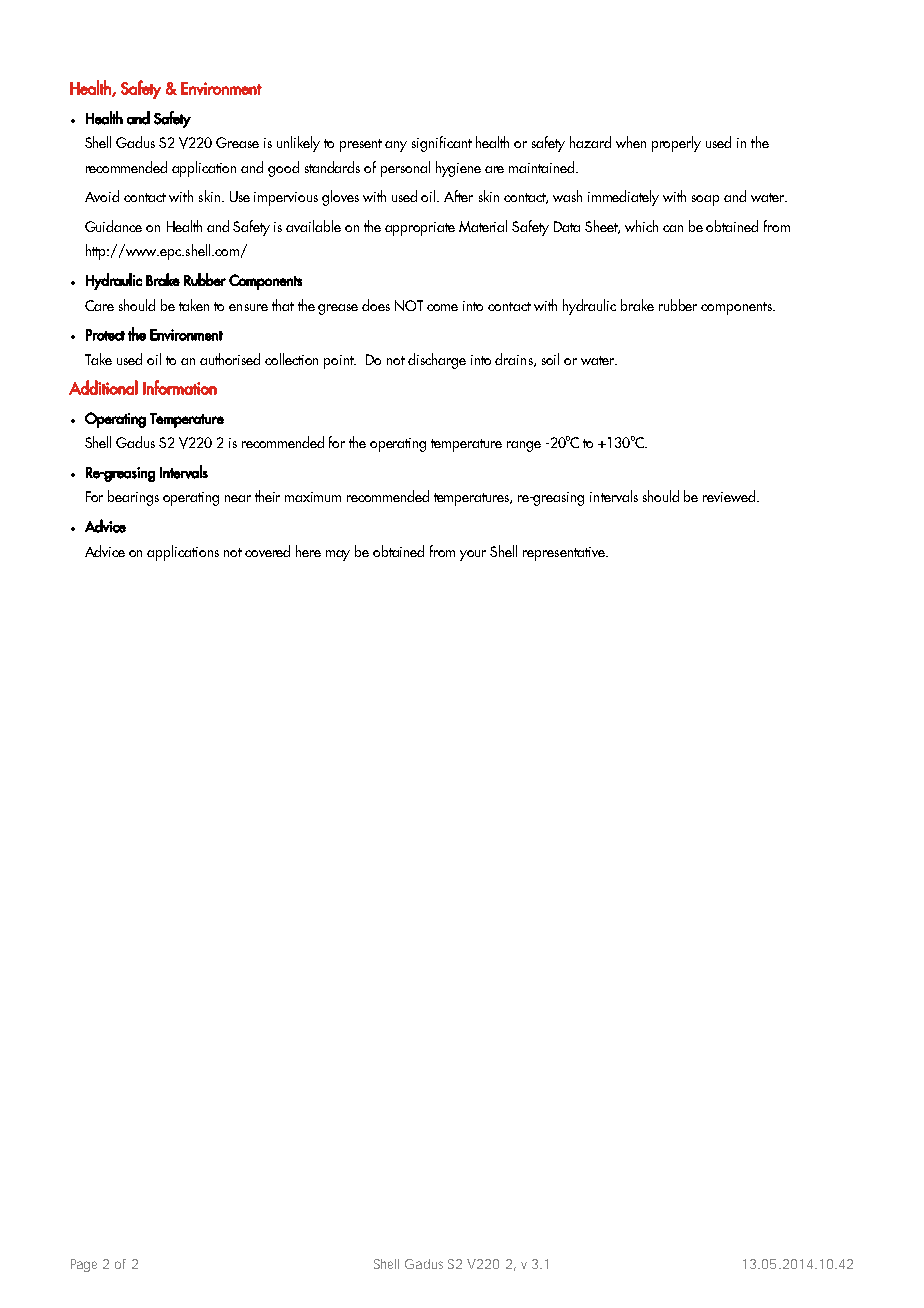  Describe the element at coordinates (730, 496) in the screenshot. I see `reviewed` at that location.
